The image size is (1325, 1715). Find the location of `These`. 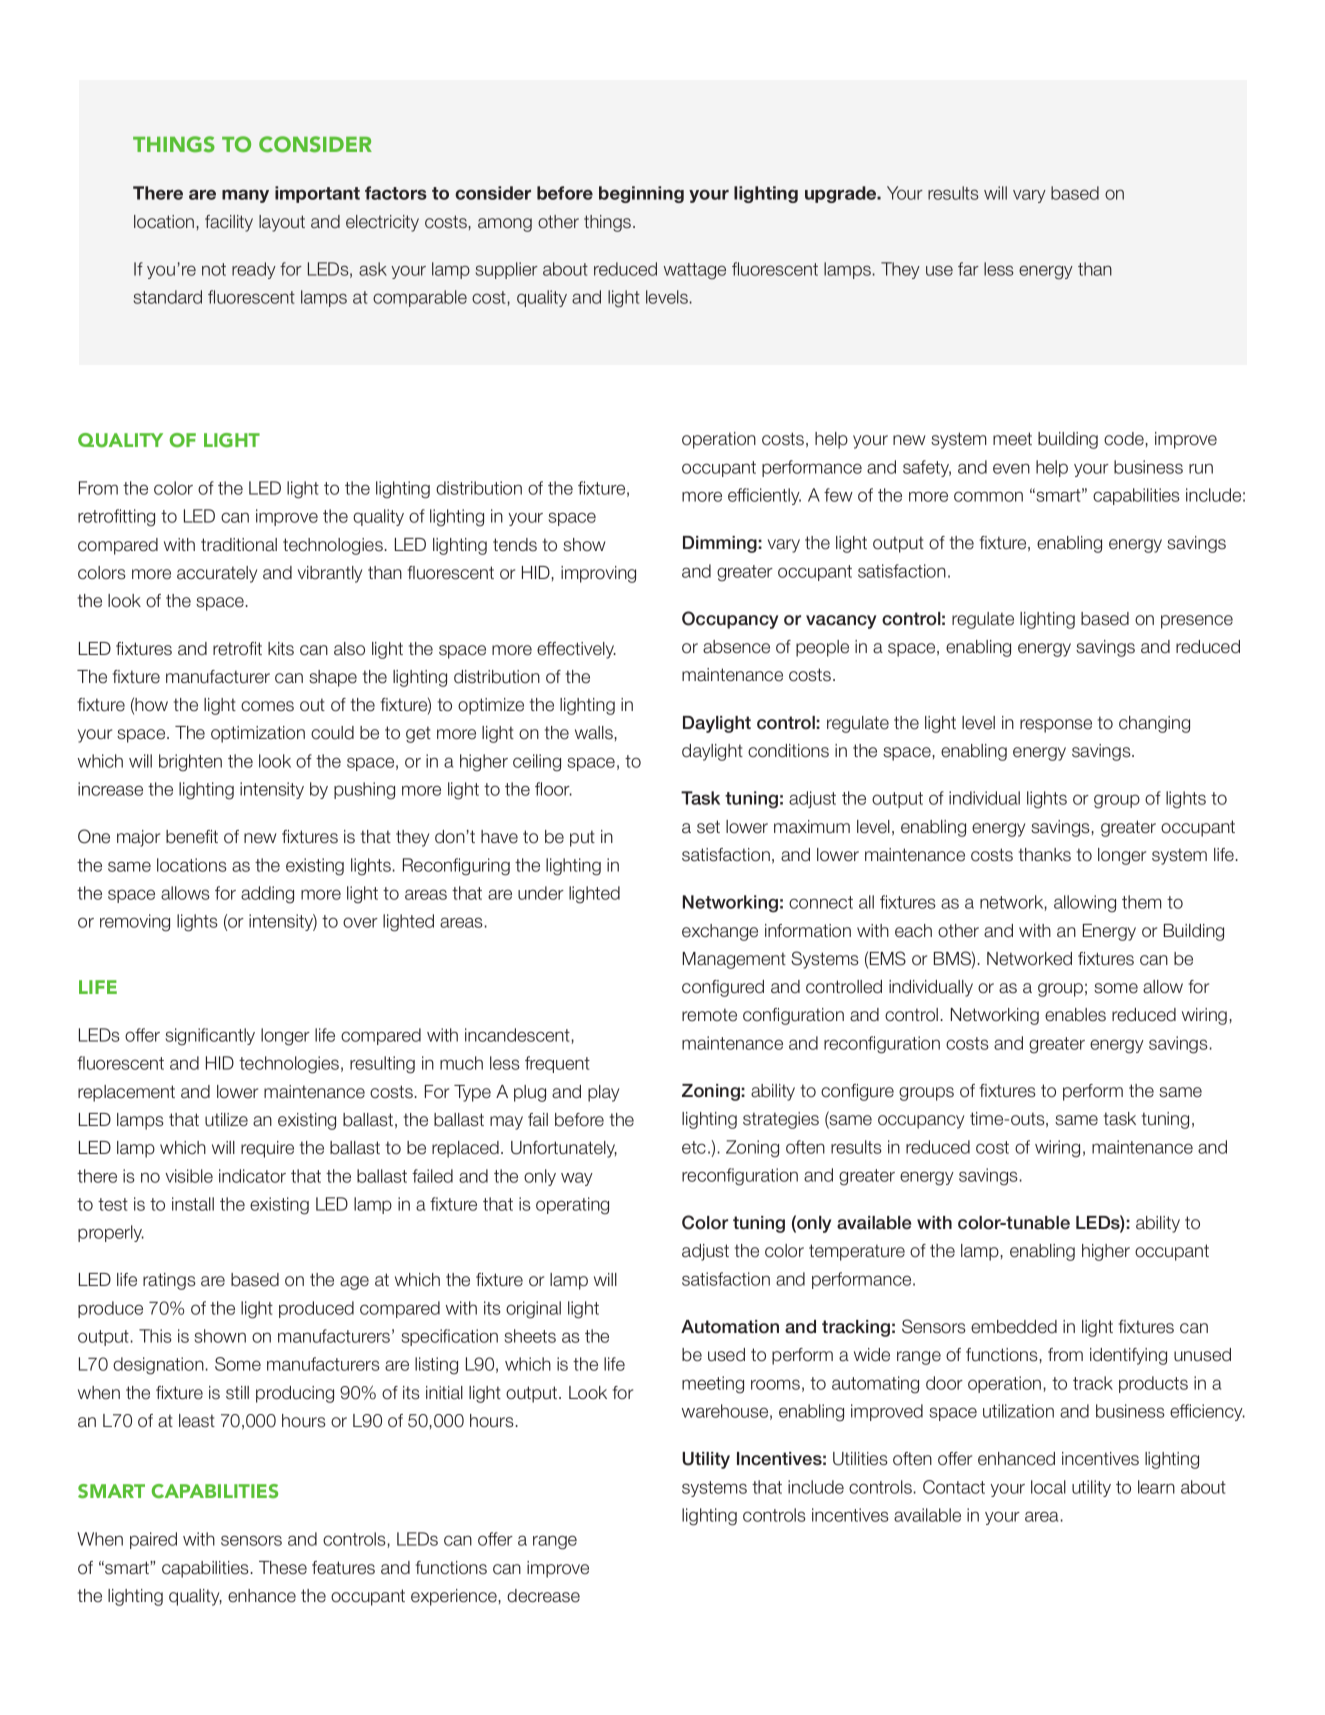

These is located at coordinates (283, 1568).
